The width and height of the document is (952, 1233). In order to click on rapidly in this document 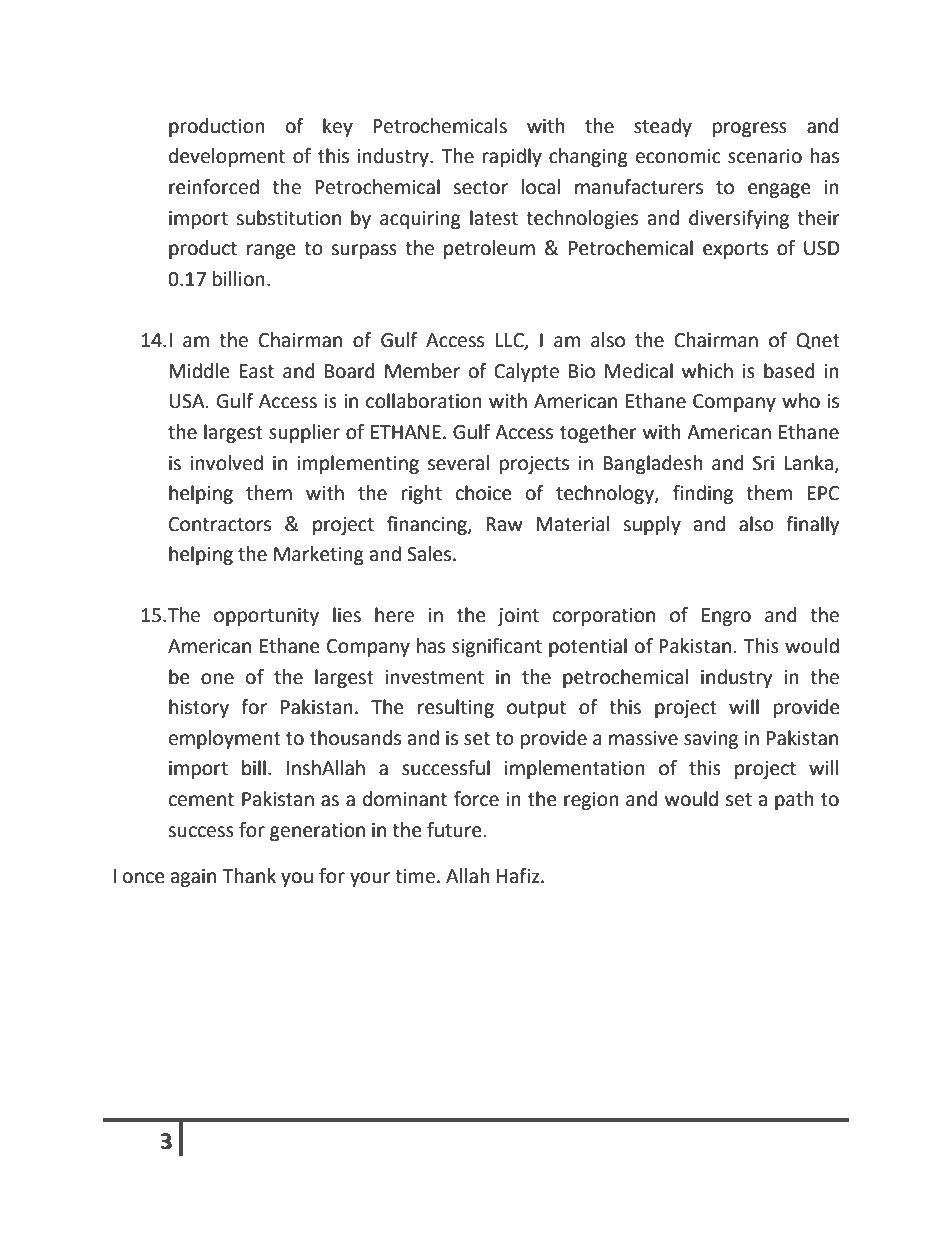, I will do `click(512, 157)`.
